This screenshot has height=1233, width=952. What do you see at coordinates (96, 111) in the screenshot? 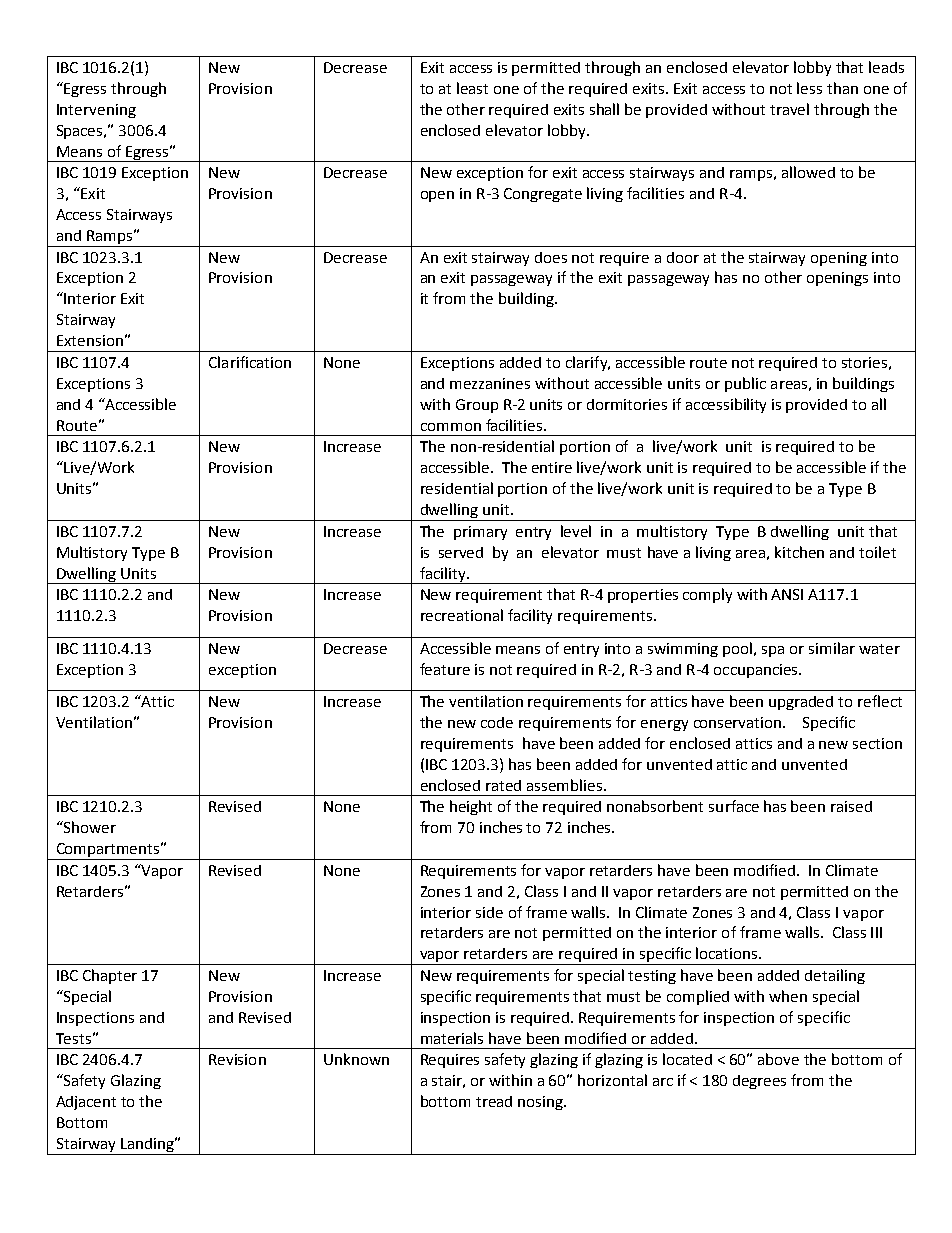
I see `Intervening` at bounding box center [96, 111].
